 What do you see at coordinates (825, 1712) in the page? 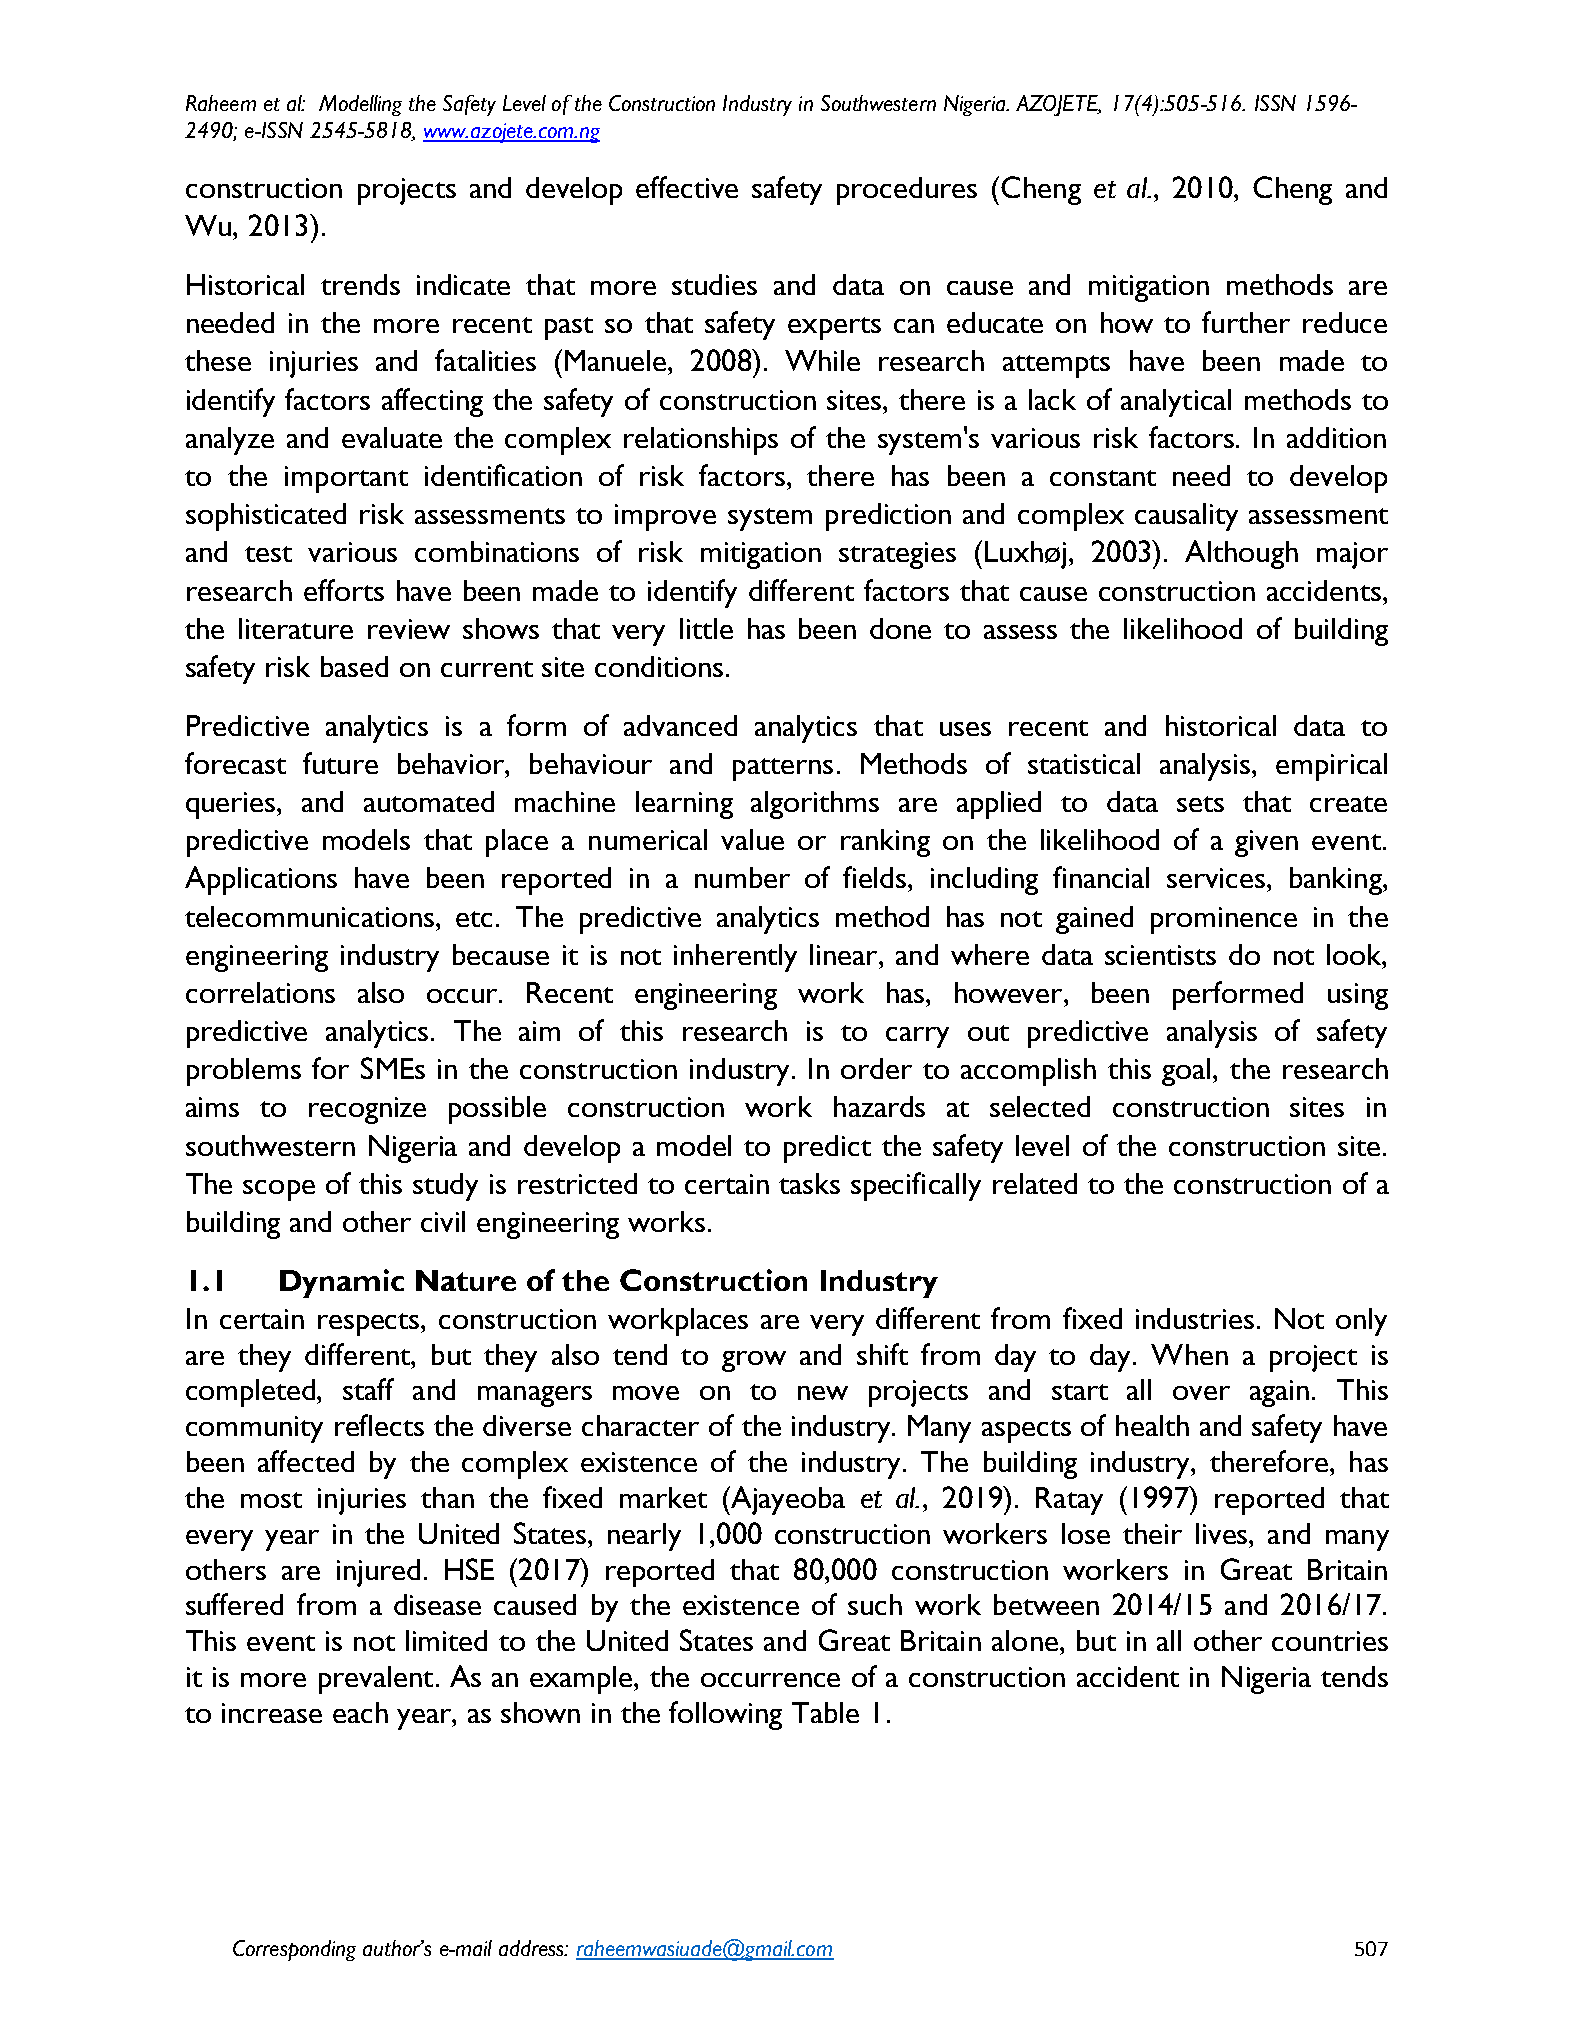
I see `Table` at bounding box center [825, 1712].
